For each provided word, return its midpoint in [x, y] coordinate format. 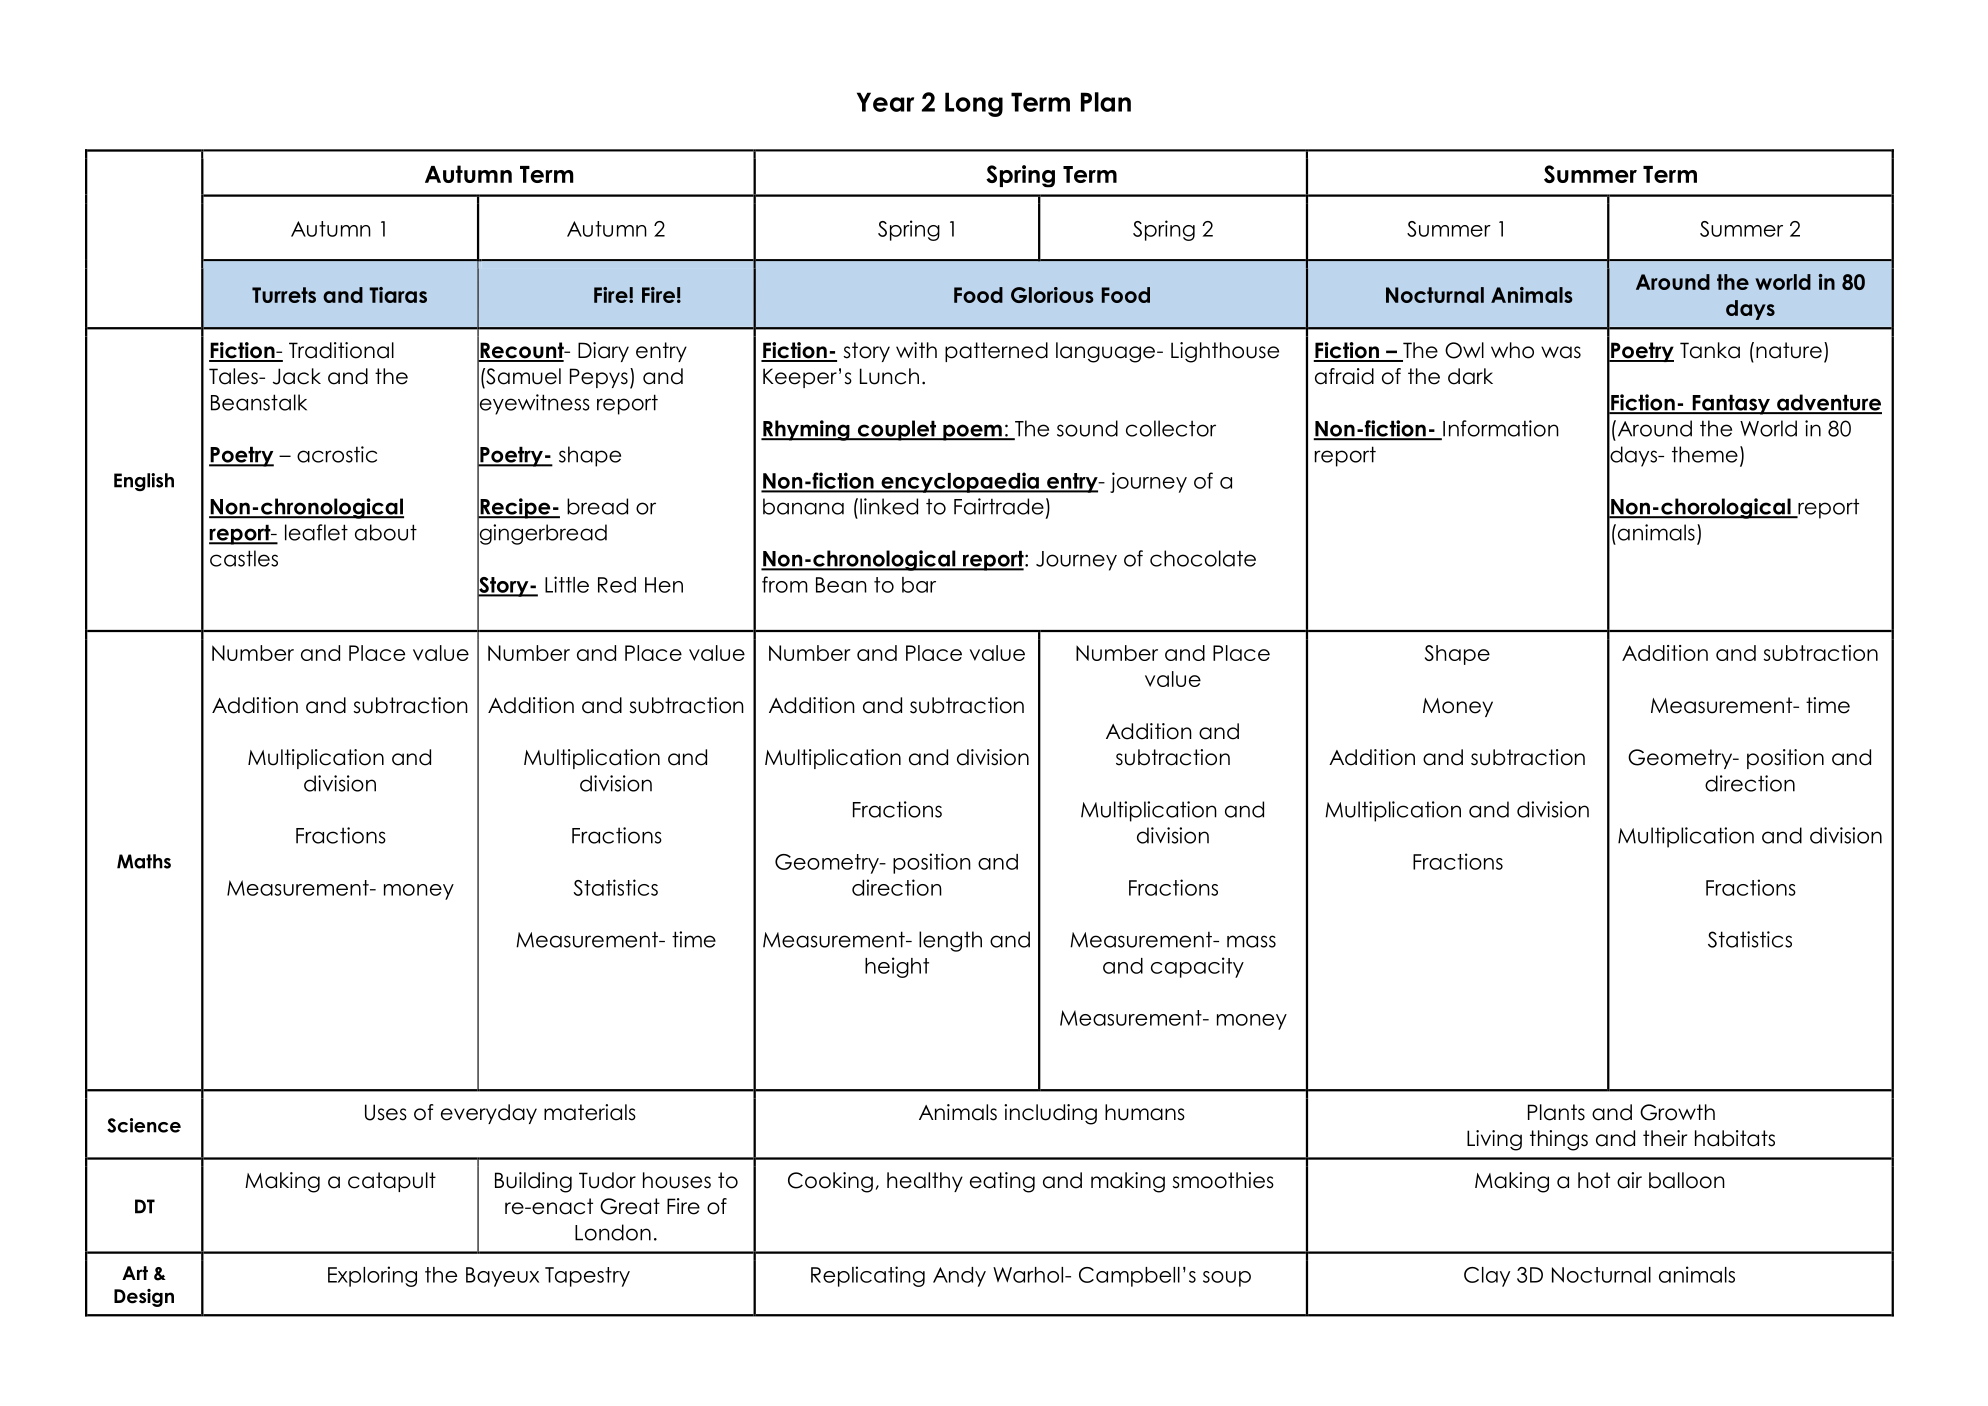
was [1561, 352]
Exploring [372, 1276]
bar [919, 585]
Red [617, 585]
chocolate [1203, 558]
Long [974, 104]
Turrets [284, 295]
